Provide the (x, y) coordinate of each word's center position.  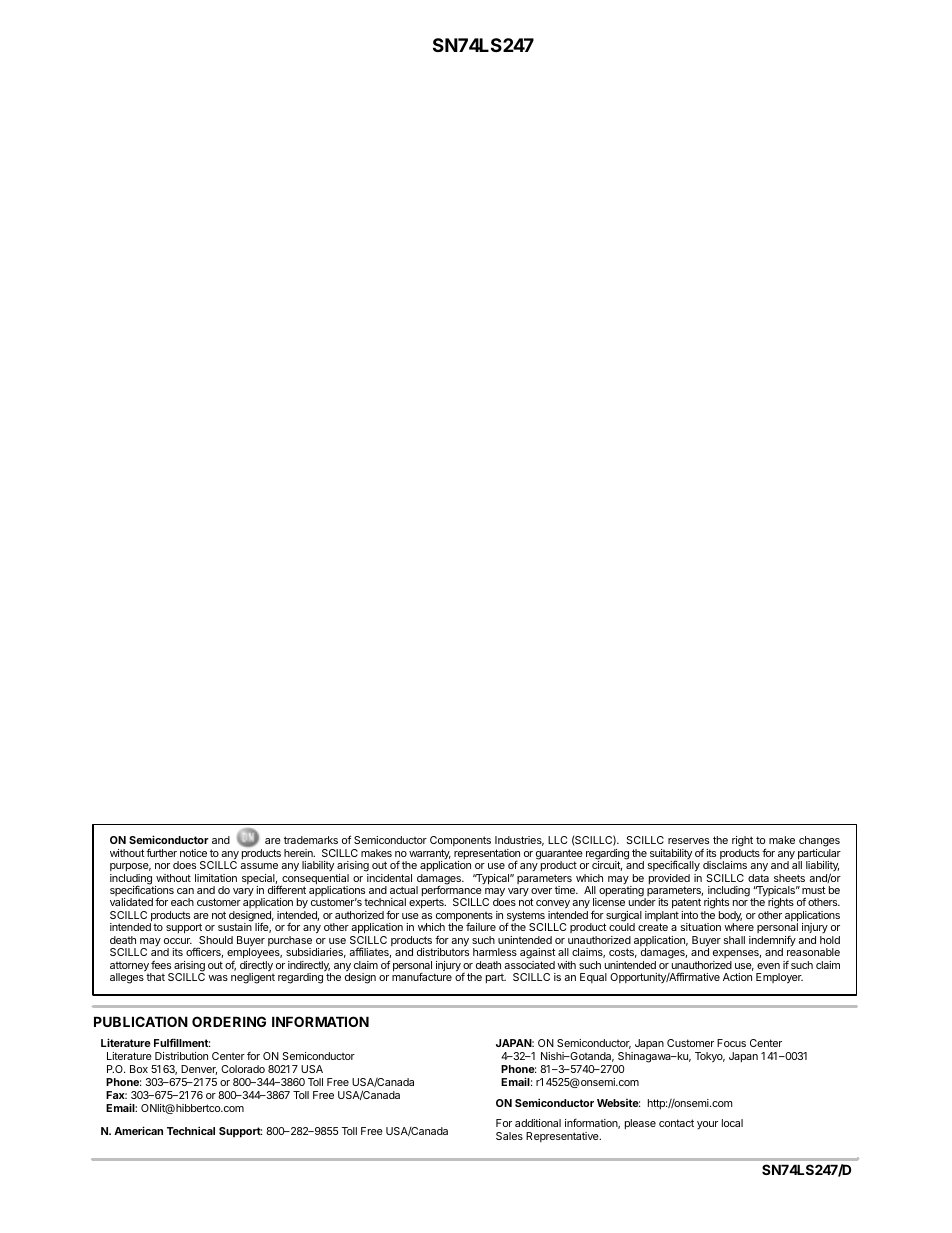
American (138, 1130)
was (218, 978)
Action (737, 977)
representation (487, 855)
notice (193, 853)
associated (529, 965)
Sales (509, 1136)
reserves (688, 841)
